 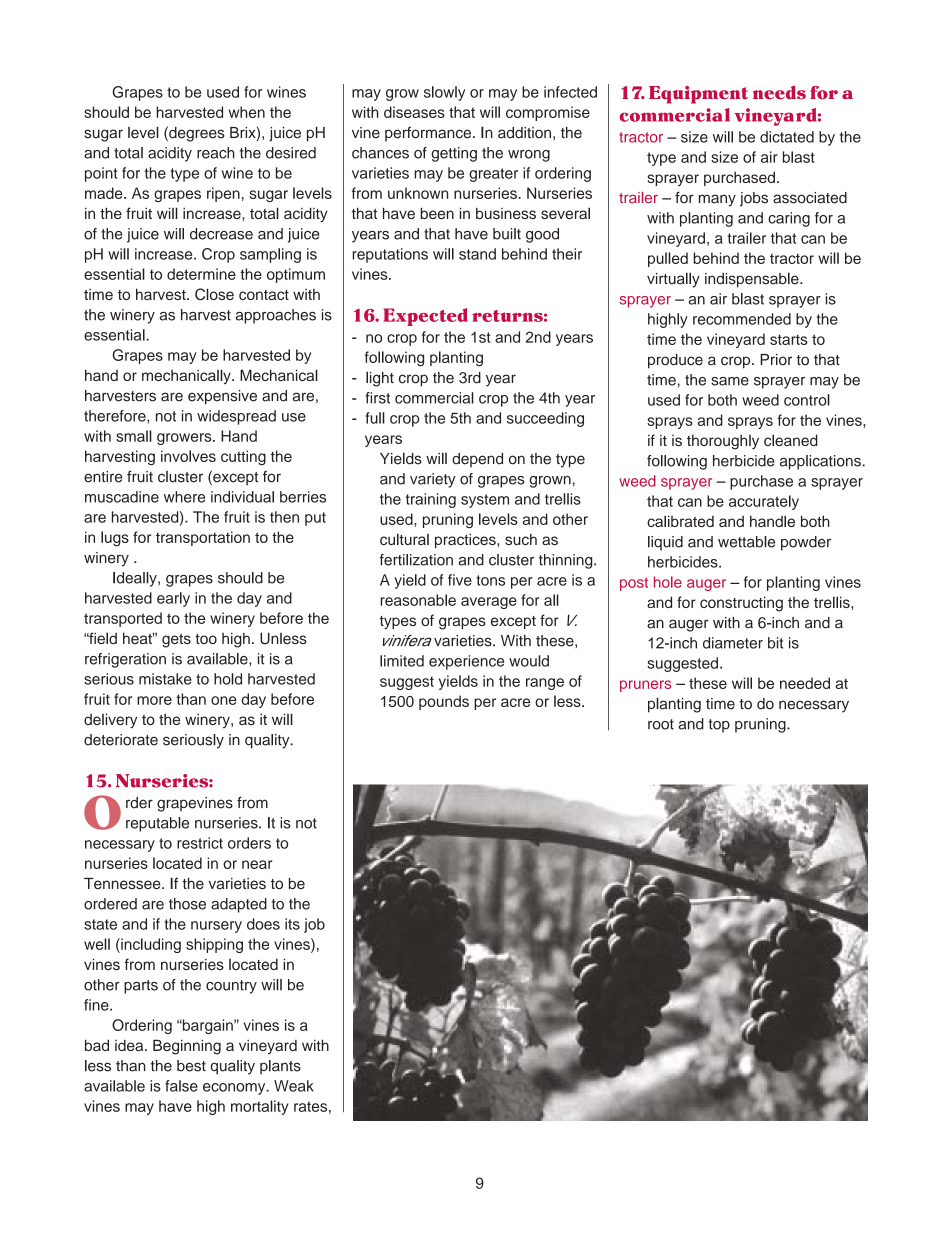 I want to click on root, so click(x=661, y=724).
